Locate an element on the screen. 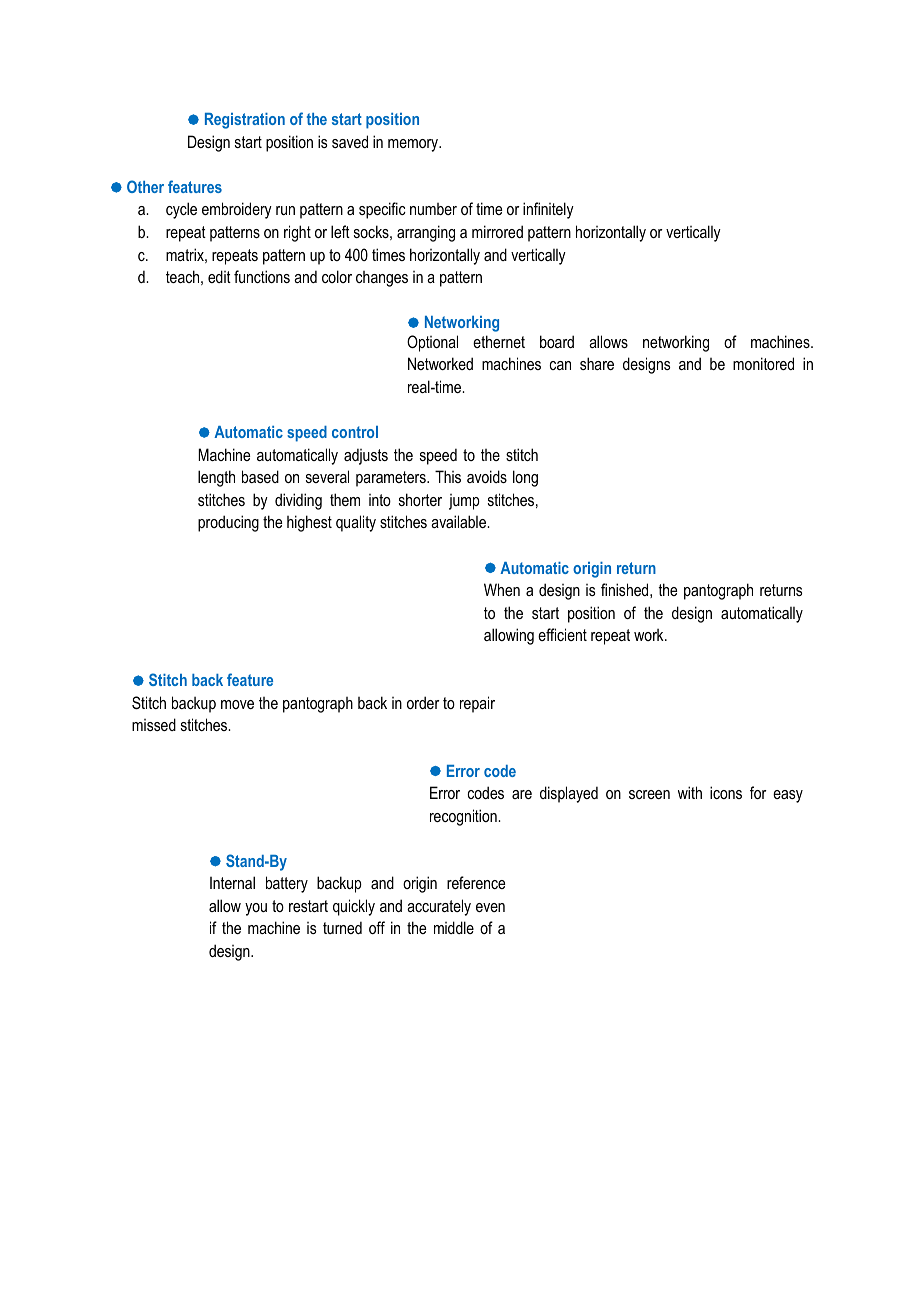  monitored is located at coordinates (763, 363).
